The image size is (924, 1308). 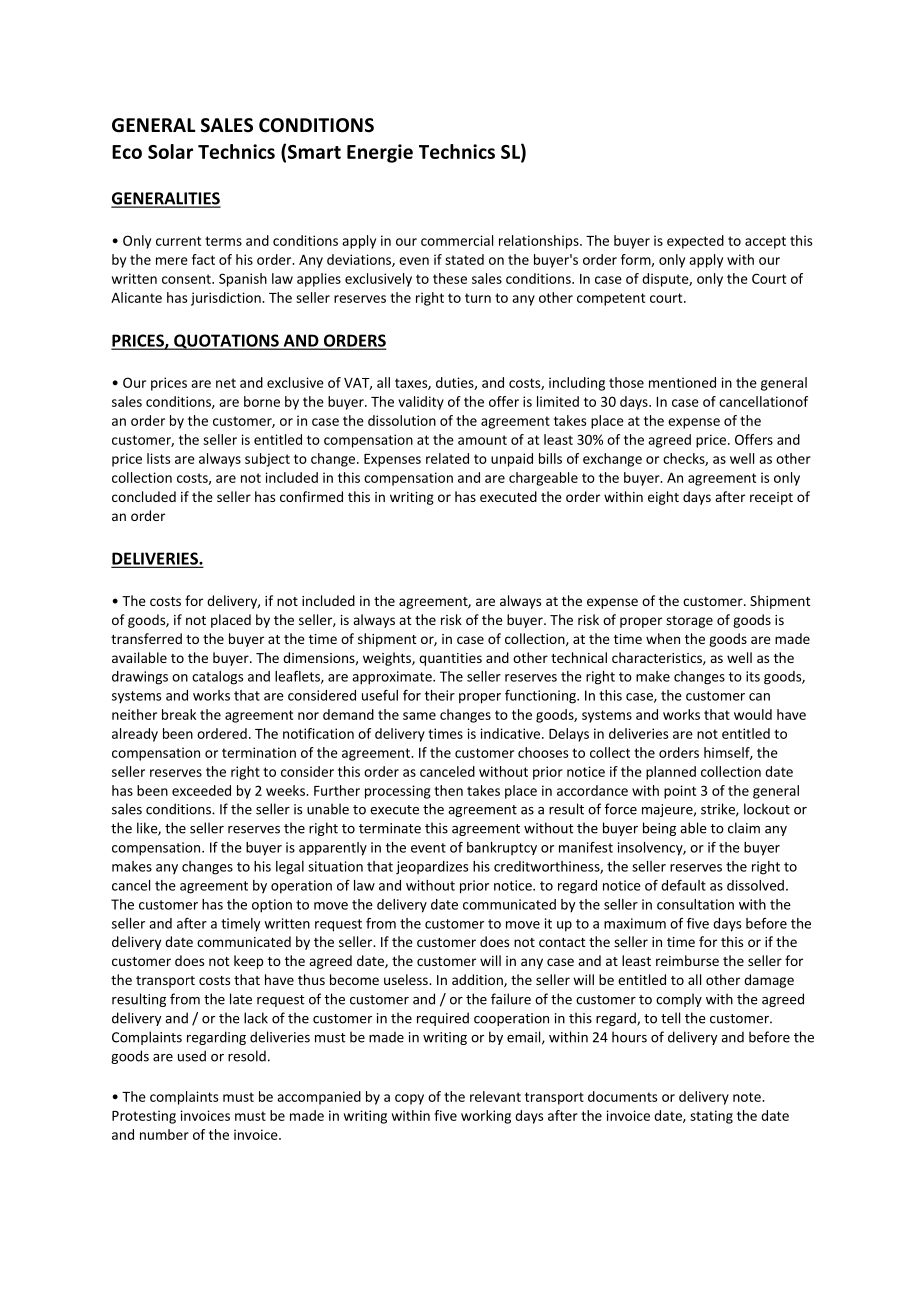 What do you see at coordinates (217, 678) in the screenshot?
I see `catalogs` at bounding box center [217, 678].
